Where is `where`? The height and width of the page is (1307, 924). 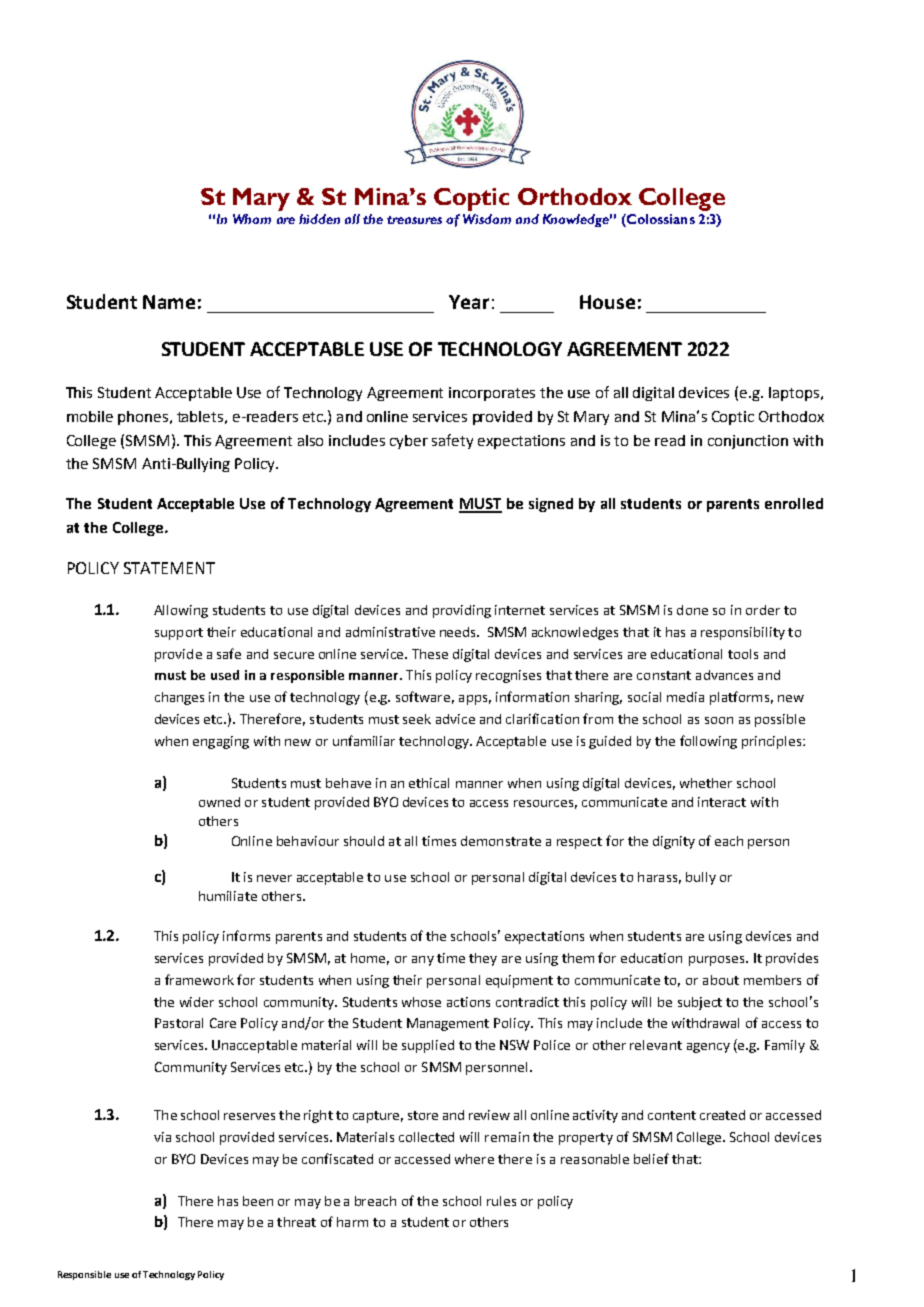 where is located at coordinates (474, 1159).
